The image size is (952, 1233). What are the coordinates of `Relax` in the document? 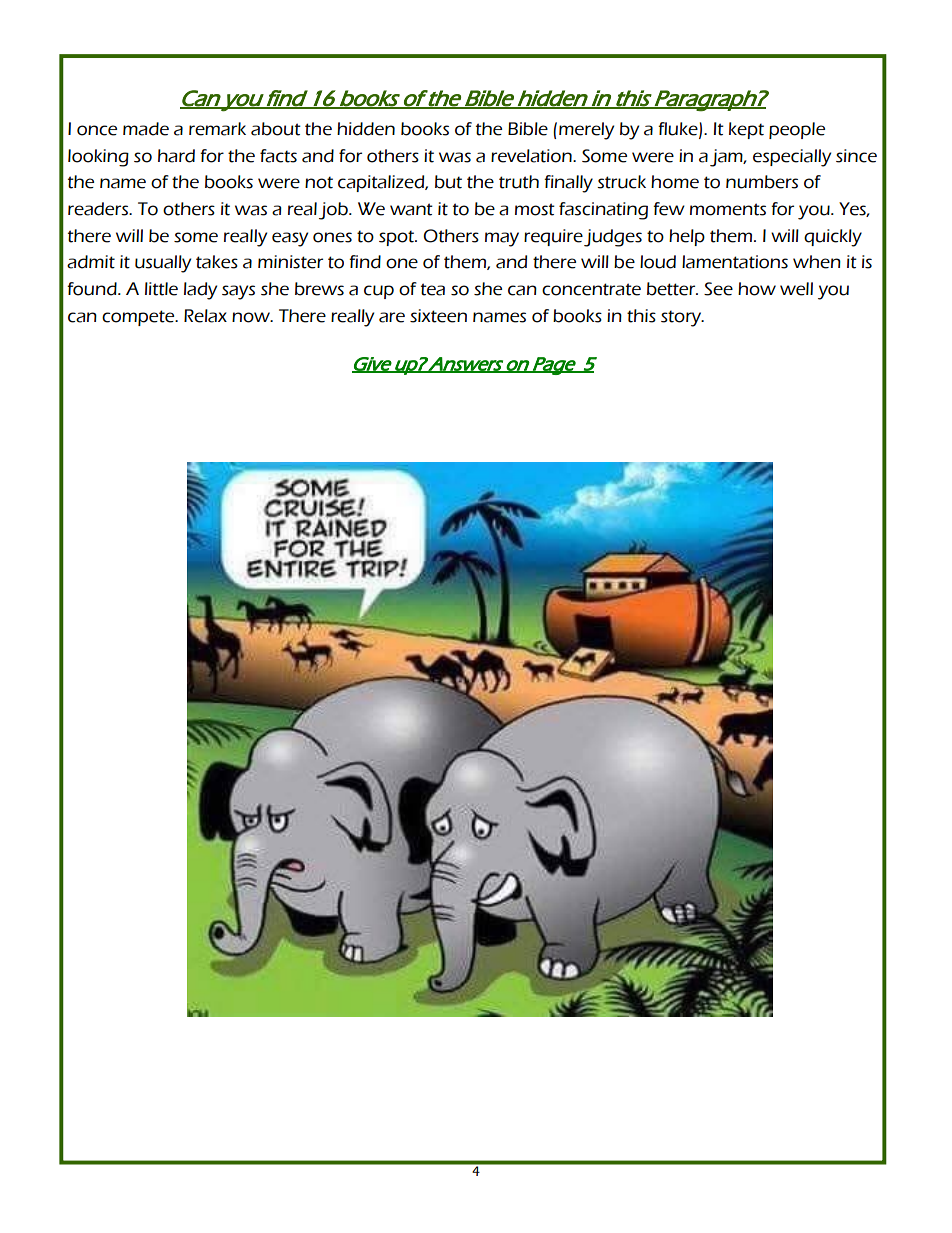 It's located at (205, 316).
